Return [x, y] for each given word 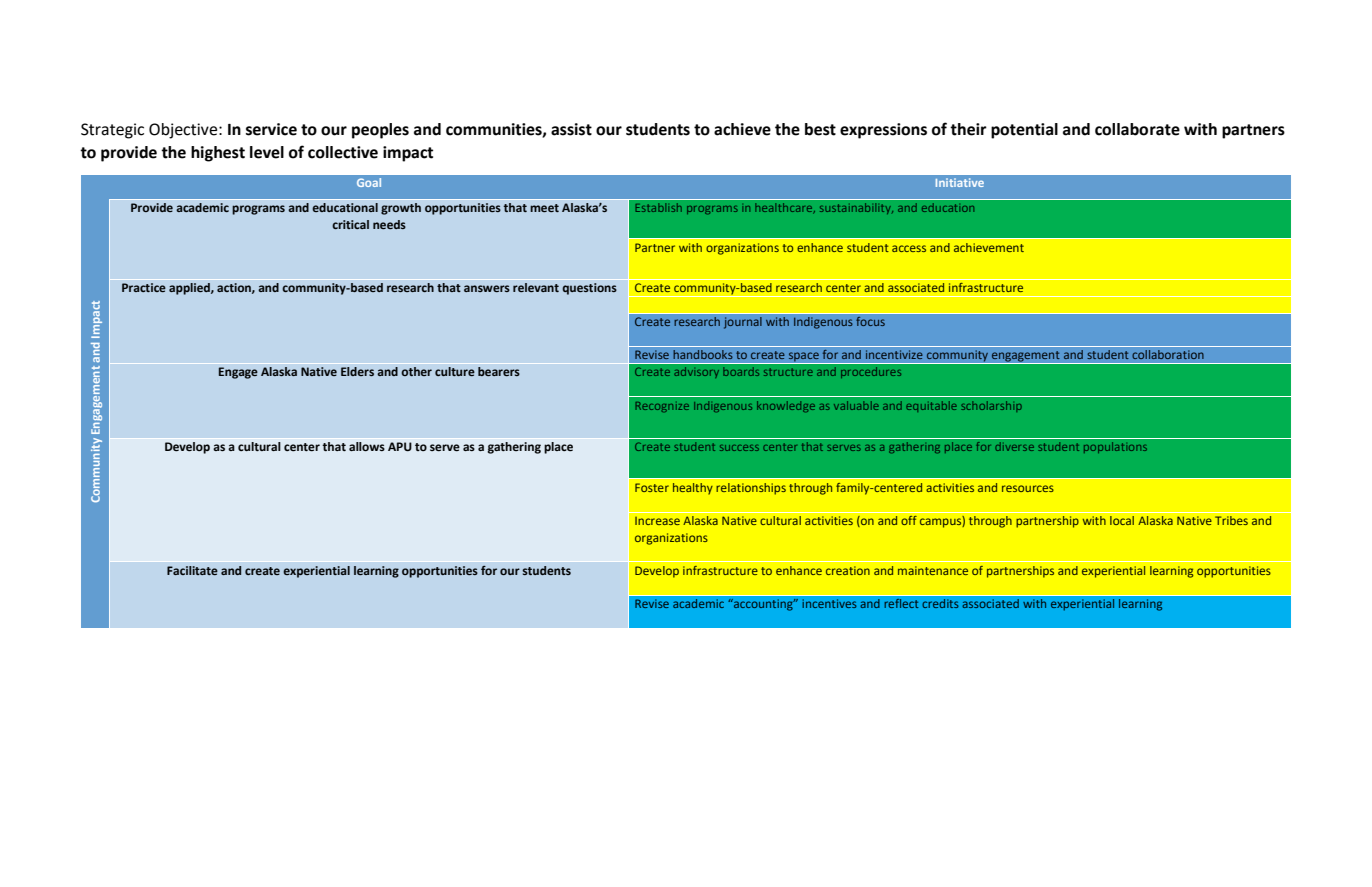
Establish [658, 207]
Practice [144, 287]
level [267, 152]
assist [571, 129]
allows [367, 446]
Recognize [662, 407]
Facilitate [192, 570]
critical [350, 224]
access [909, 248]
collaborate [1137, 129]
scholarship [991, 406]
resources [1028, 488]
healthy [693, 489]
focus [870, 321]
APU [400, 446]
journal [743, 323]
